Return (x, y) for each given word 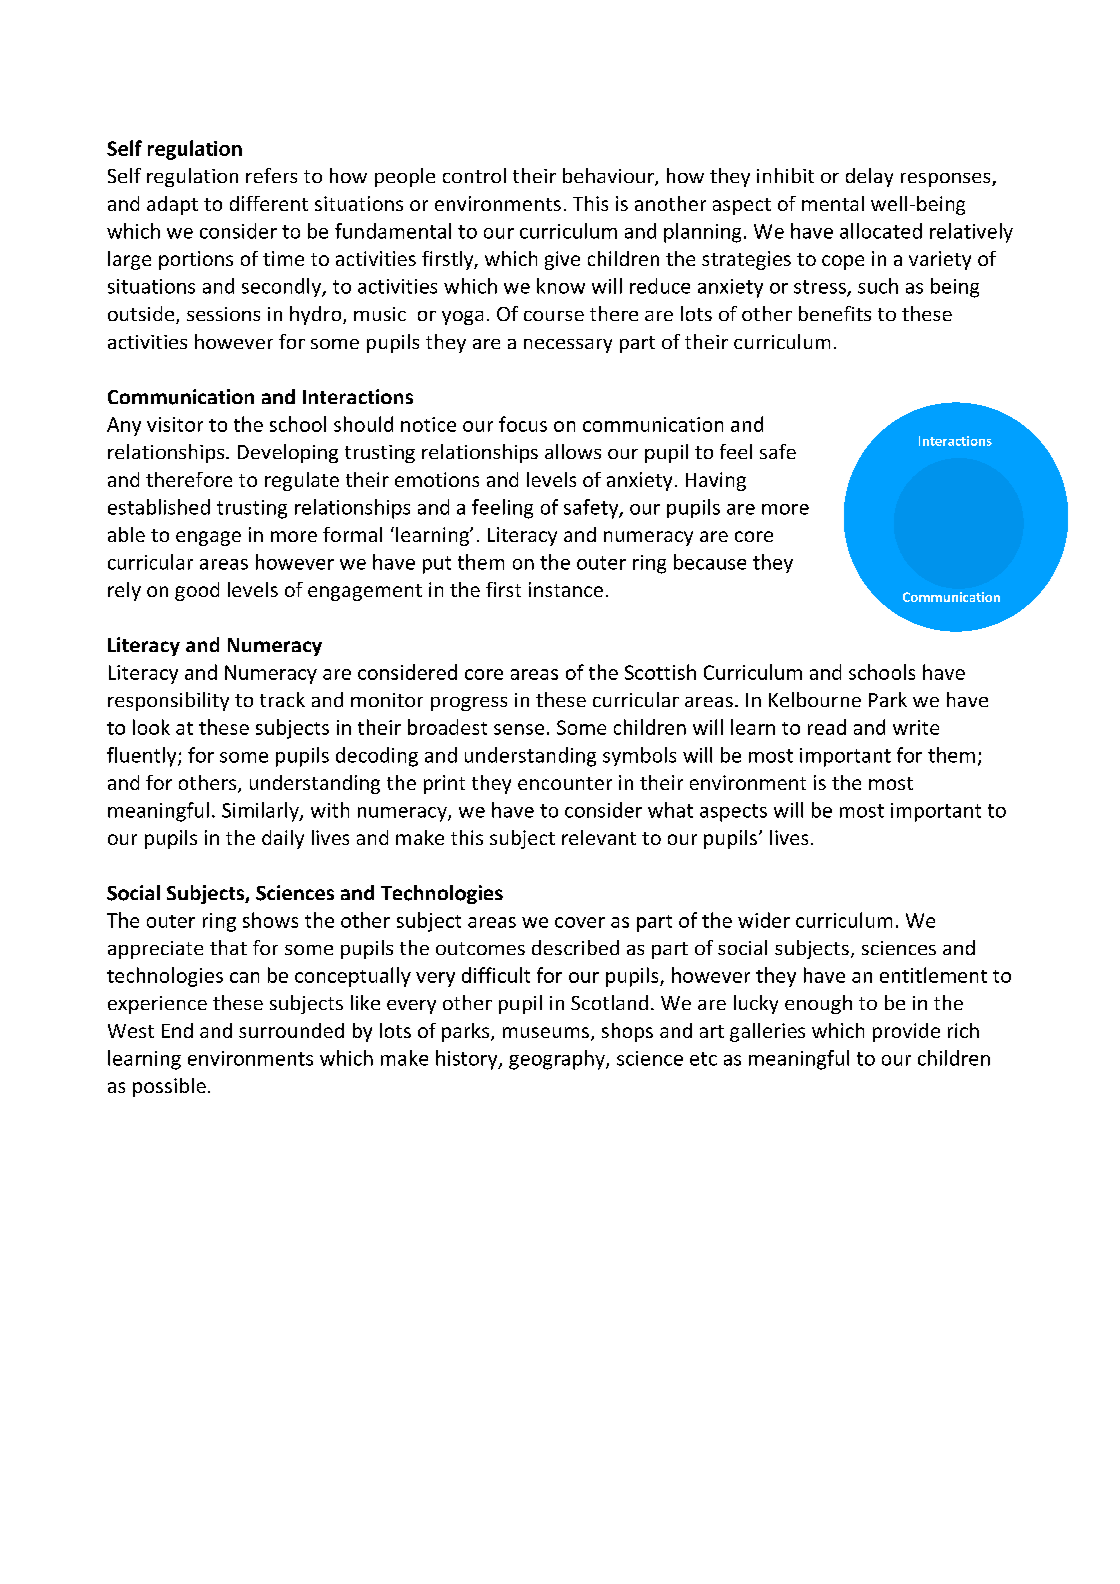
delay (869, 177)
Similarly (261, 812)
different (269, 203)
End (177, 1030)
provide (906, 1032)
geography (558, 1060)
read (827, 727)
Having (716, 481)
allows (573, 451)
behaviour (609, 177)
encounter (565, 783)
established (159, 507)
